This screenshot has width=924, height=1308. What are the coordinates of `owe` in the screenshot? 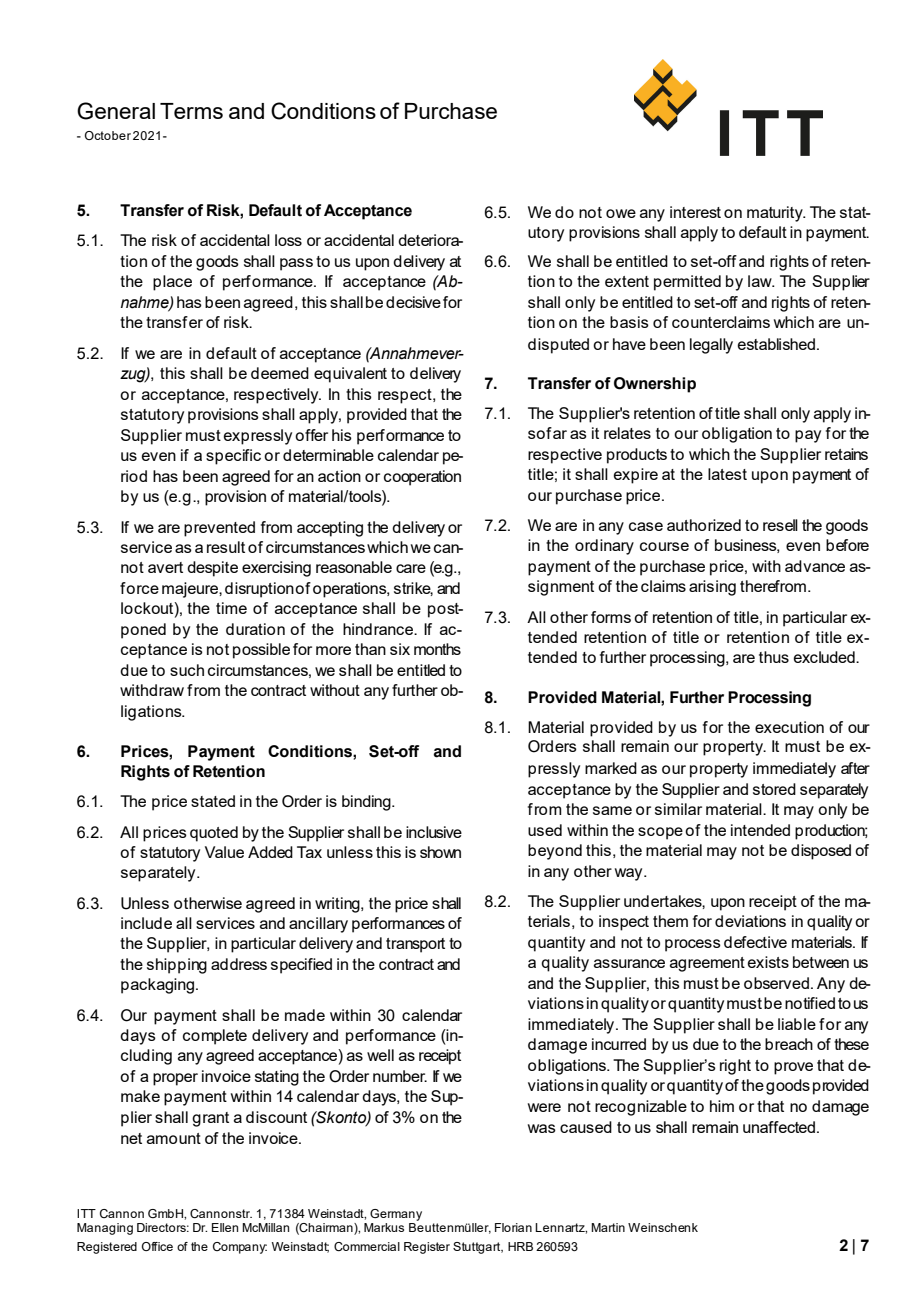 It's located at (621, 213).
